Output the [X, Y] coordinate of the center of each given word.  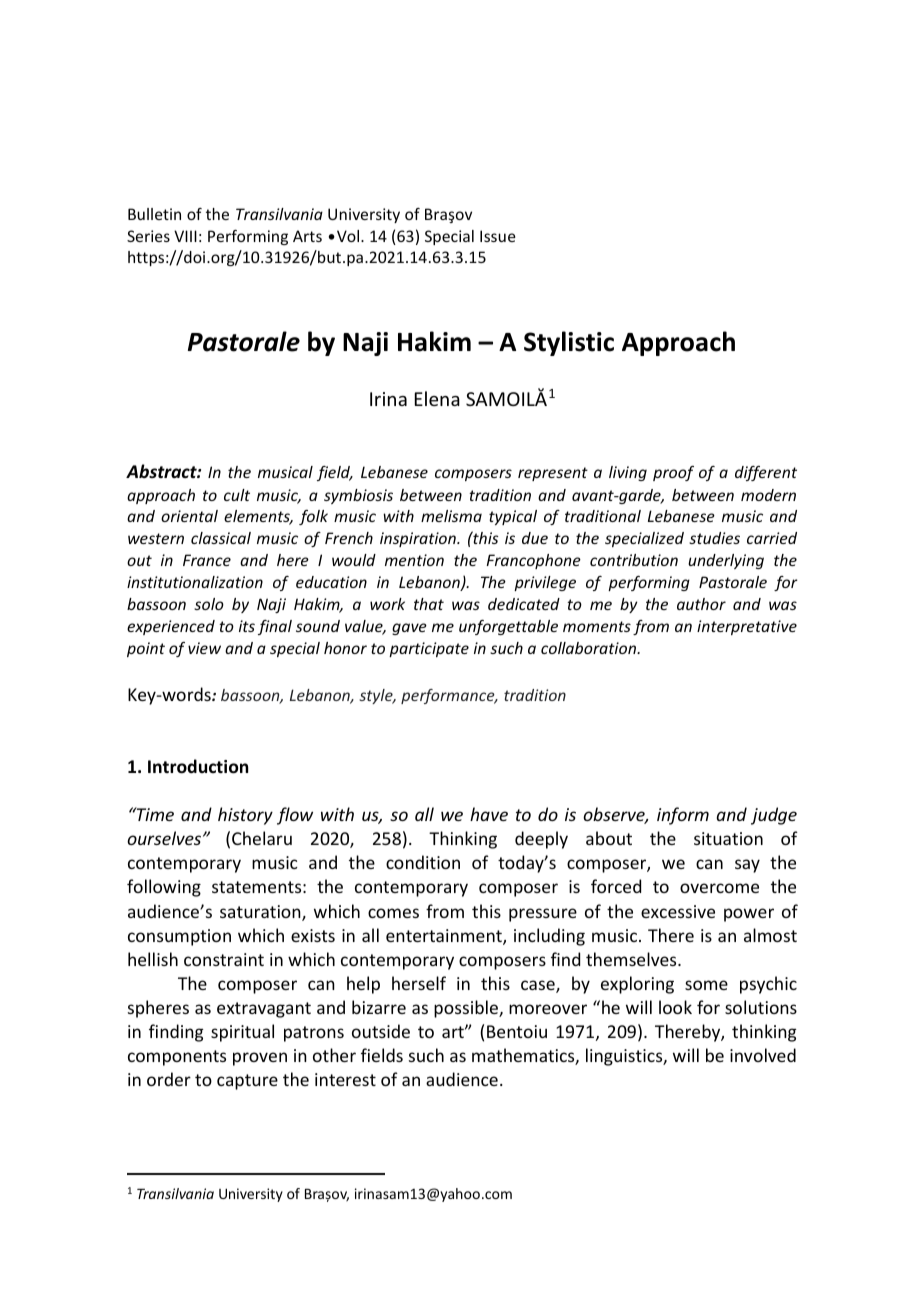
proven [260, 1059]
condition [423, 862]
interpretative [747, 627]
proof [673, 473]
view [204, 648]
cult [237, 495]
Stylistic [569, 343]
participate [429, 649]
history [245, 816]
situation [728, 838]
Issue [498, 236]
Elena [437, 398]
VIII [185, 236]
